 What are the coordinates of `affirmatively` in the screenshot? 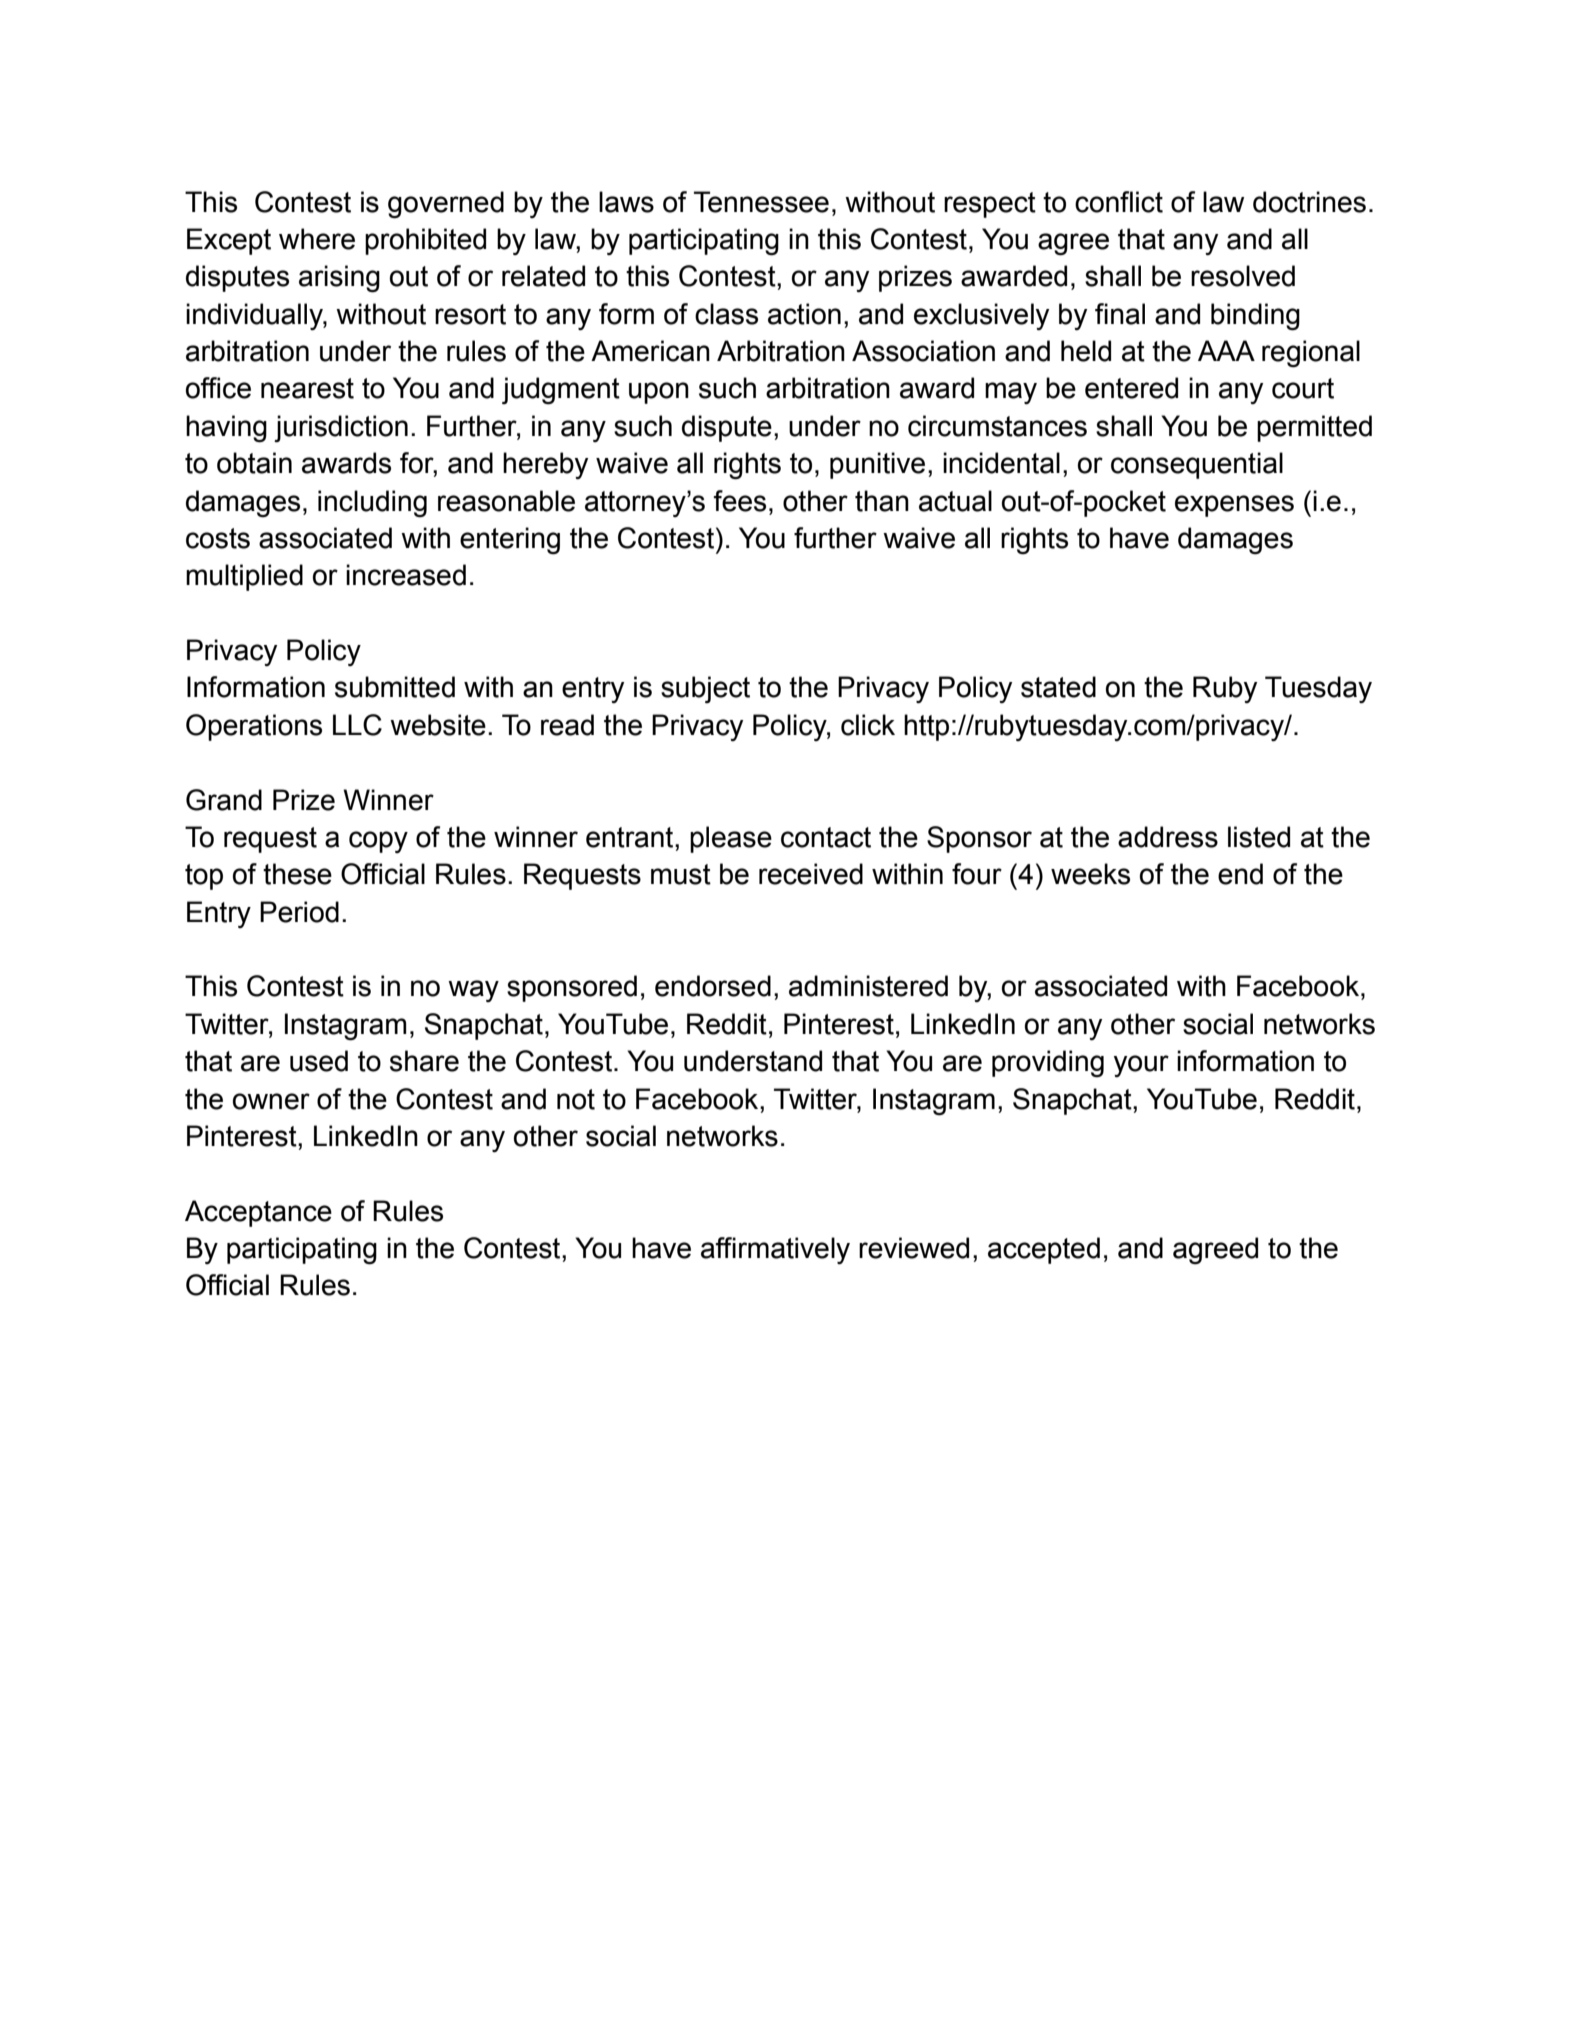 It's located at (775, 1250).
